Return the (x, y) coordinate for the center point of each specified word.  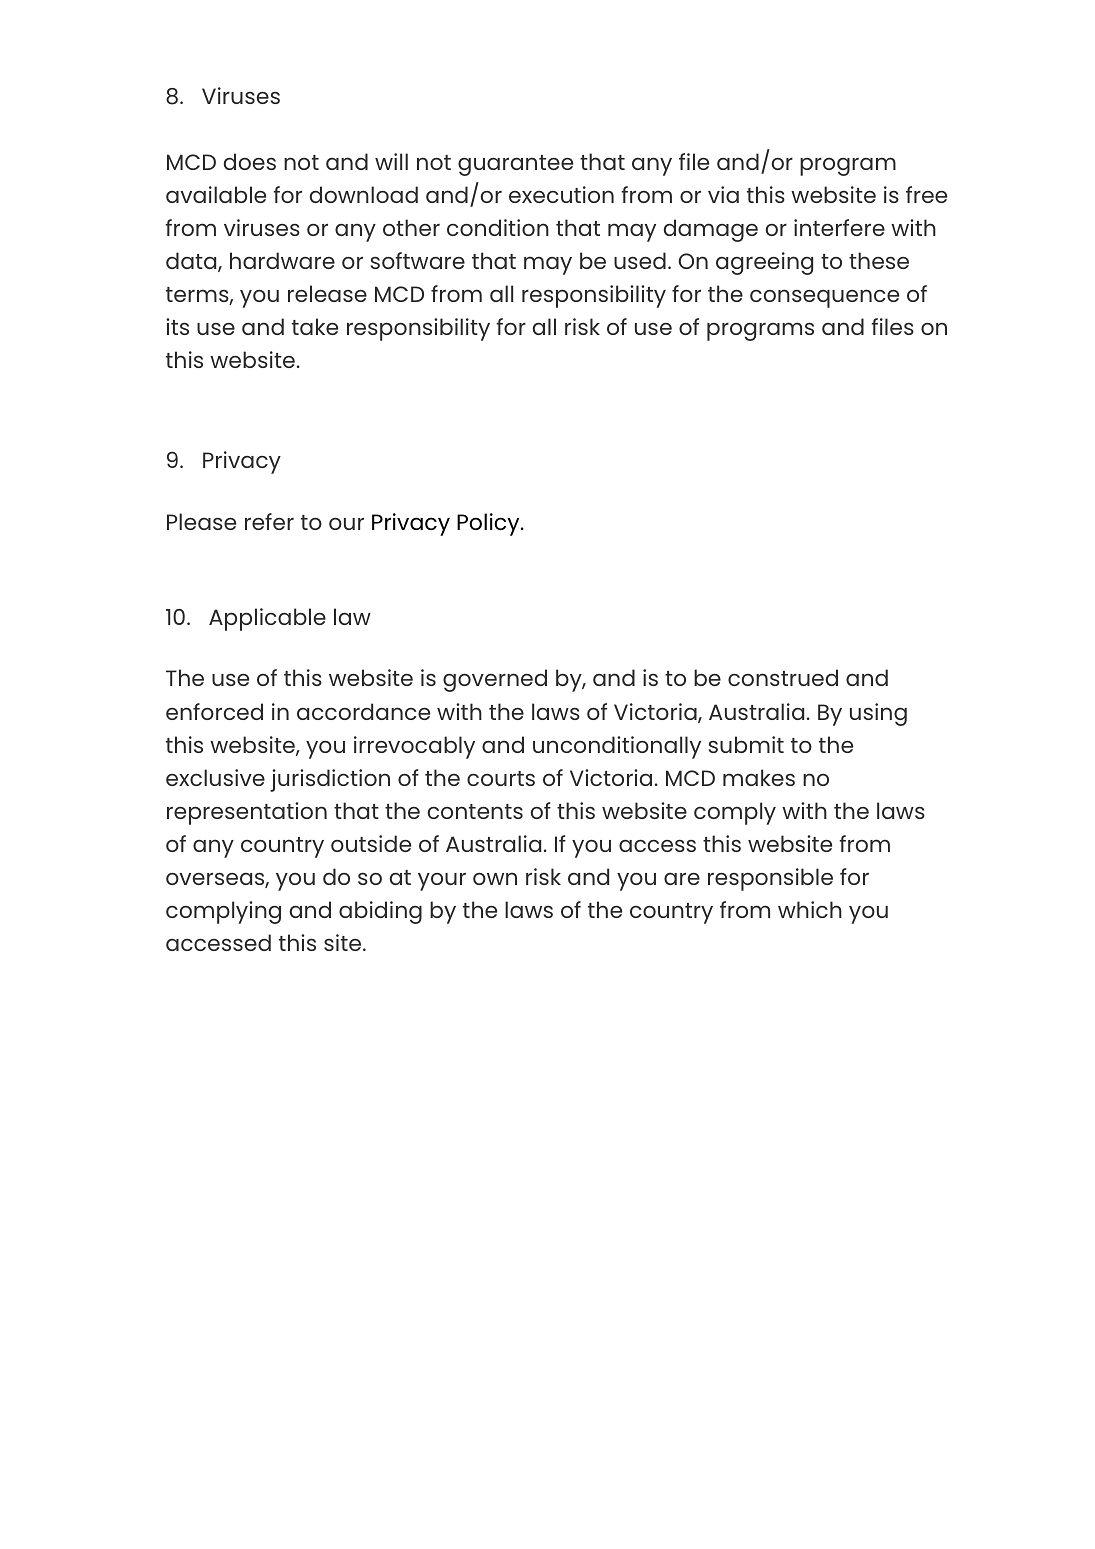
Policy (489, 524)
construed (783, 677)
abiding (380, 912)
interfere (839, 227)
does (250, 161)
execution (561, 194)
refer (269, 521)
